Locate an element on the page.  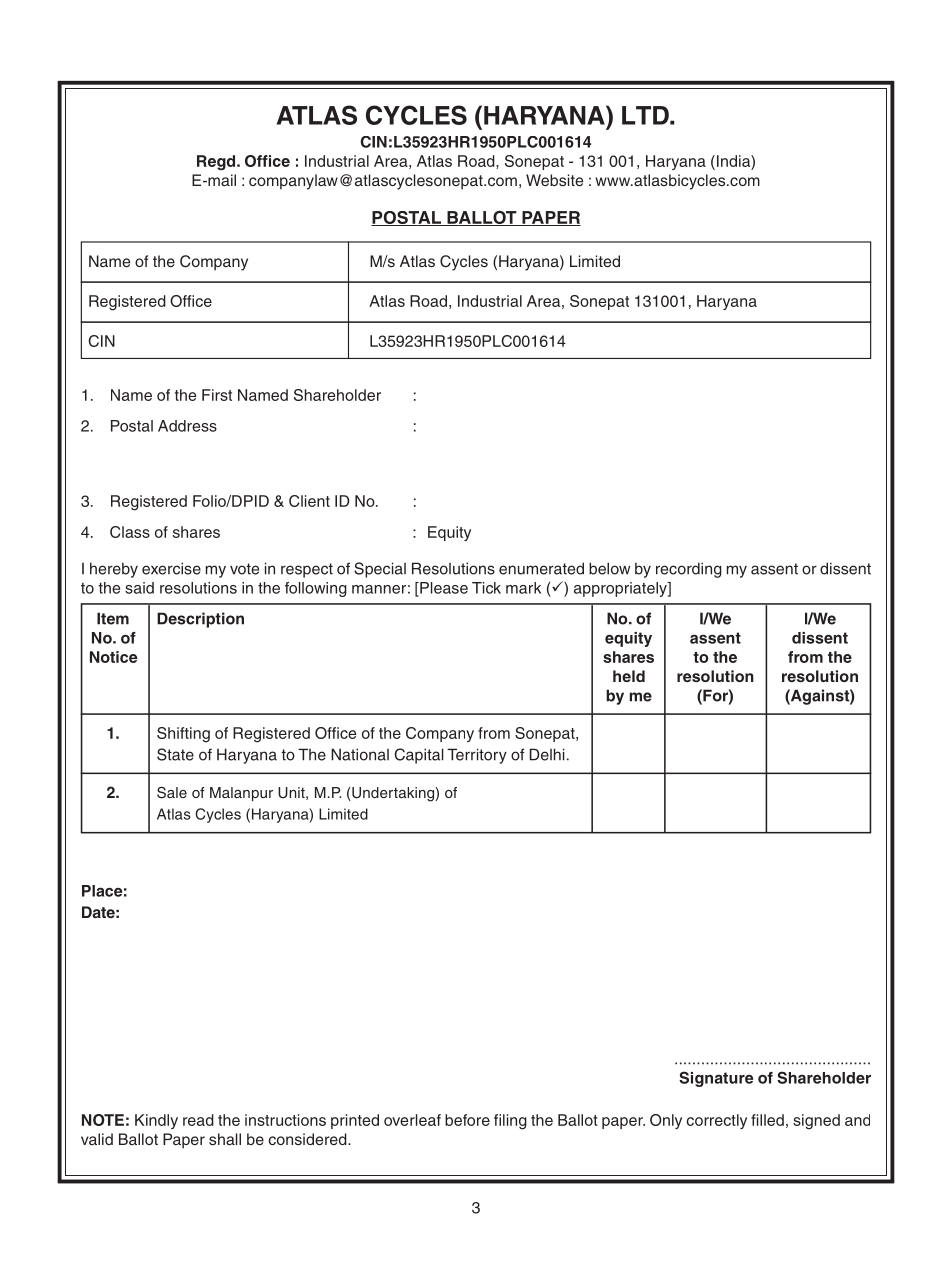
Description is located at coordinates (200, 620).
